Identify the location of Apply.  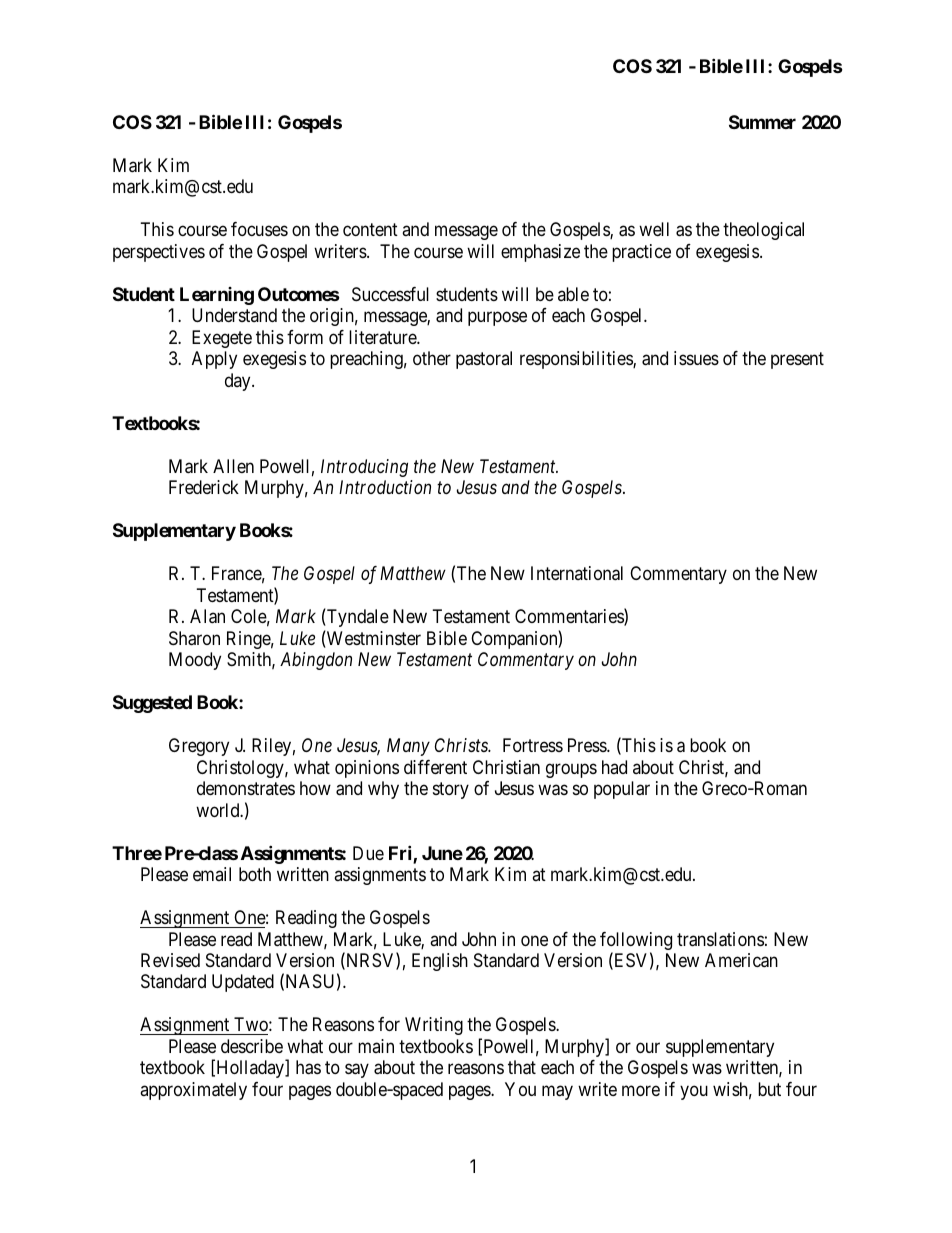
(214, 360).
